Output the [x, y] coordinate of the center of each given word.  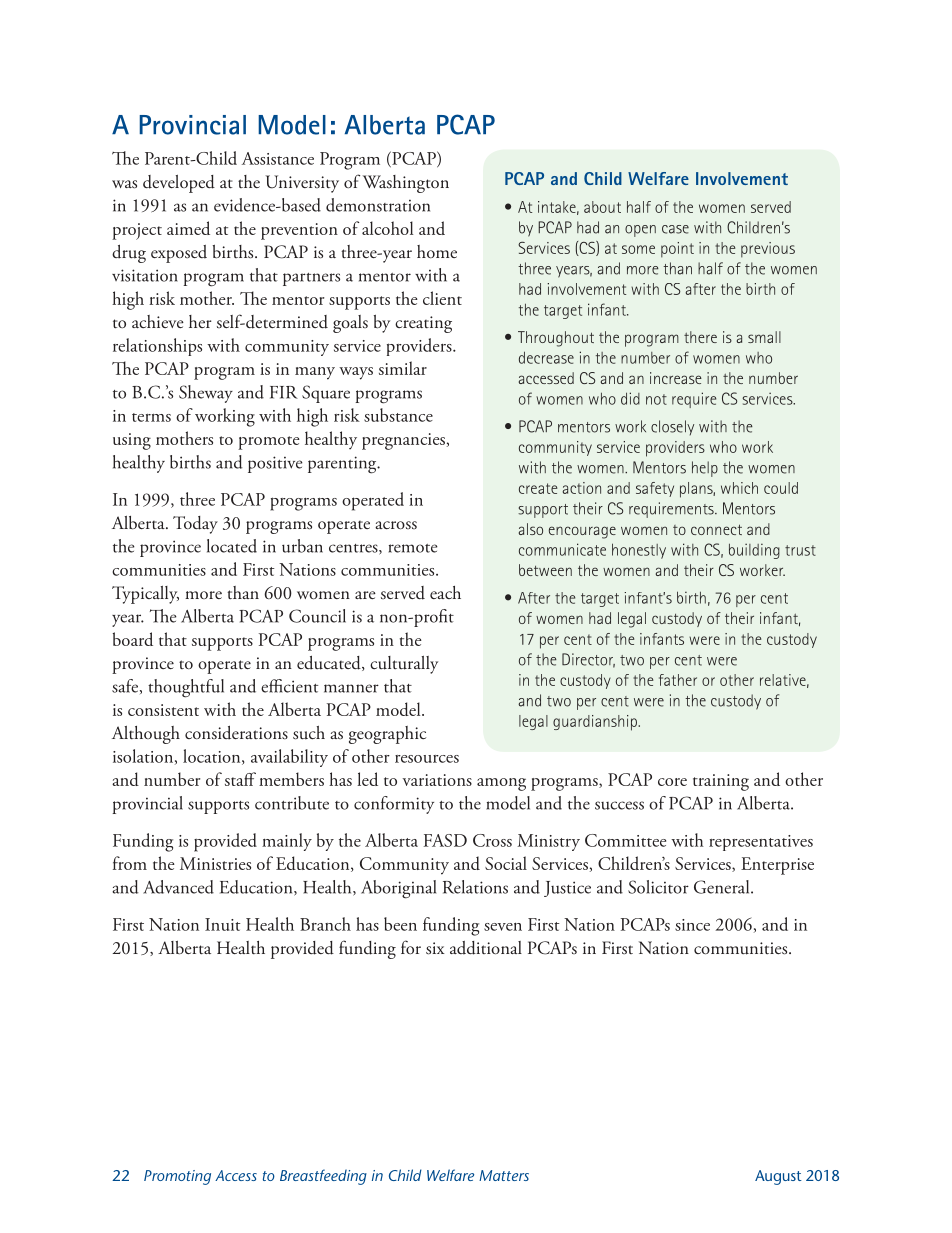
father [678, 680]
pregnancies [403, 441]
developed [179, 184]
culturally [404, 665]
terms [151, 417]
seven [503, 927]
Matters [504, 1175]
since [692, 925]
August [778, 1177]
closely [672, 427]
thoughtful [186, 688]
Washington [406, 184]
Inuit [223, 924]
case [675, 229]
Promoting [177, 1177]
